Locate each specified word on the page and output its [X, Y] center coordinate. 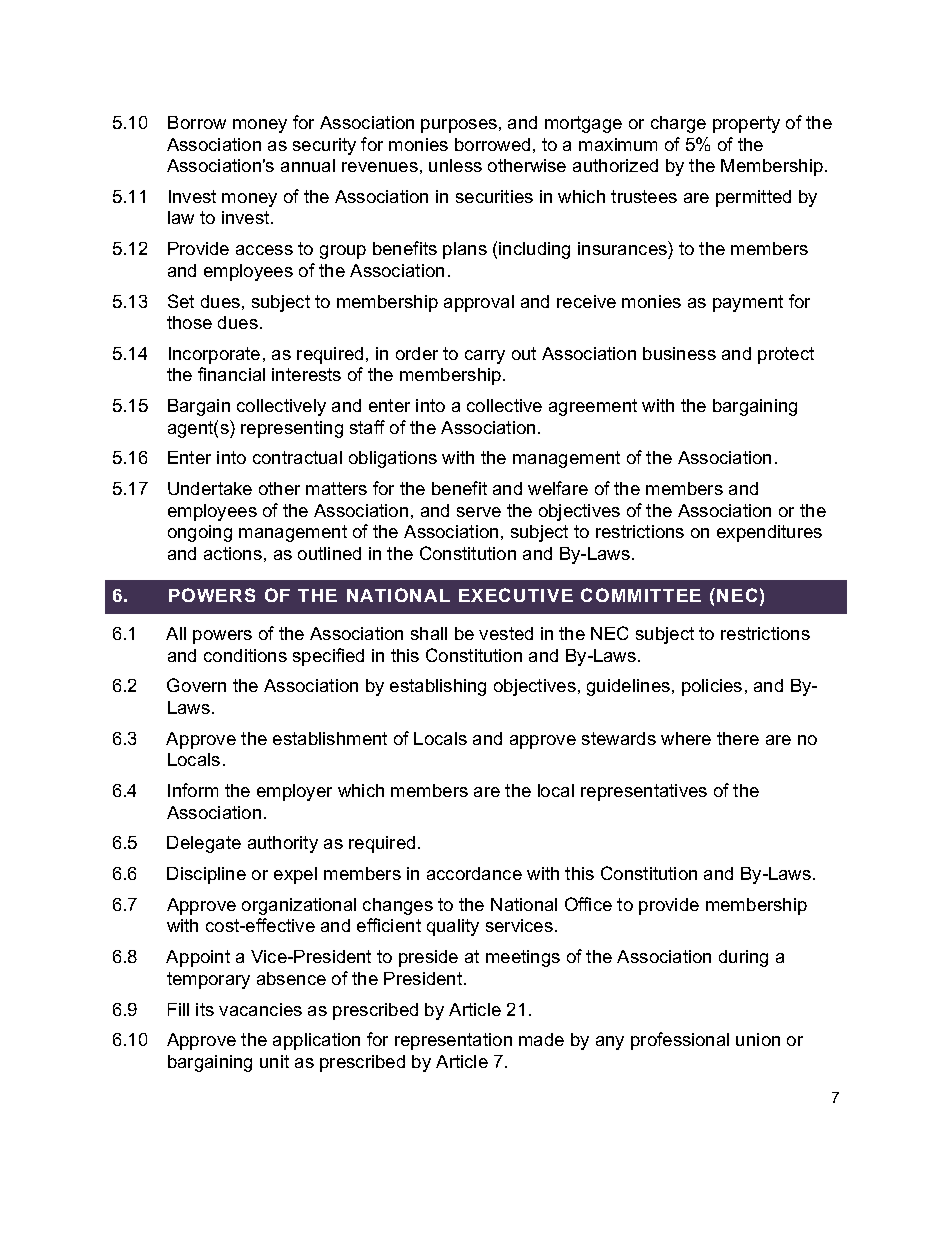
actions [233, 553]
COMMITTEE [641, 595]
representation [453, 1041]
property [746, 124]
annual [308, 165]
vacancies [260, 1009]
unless [455, 165]
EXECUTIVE [516, 595]
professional [680, 1041]
